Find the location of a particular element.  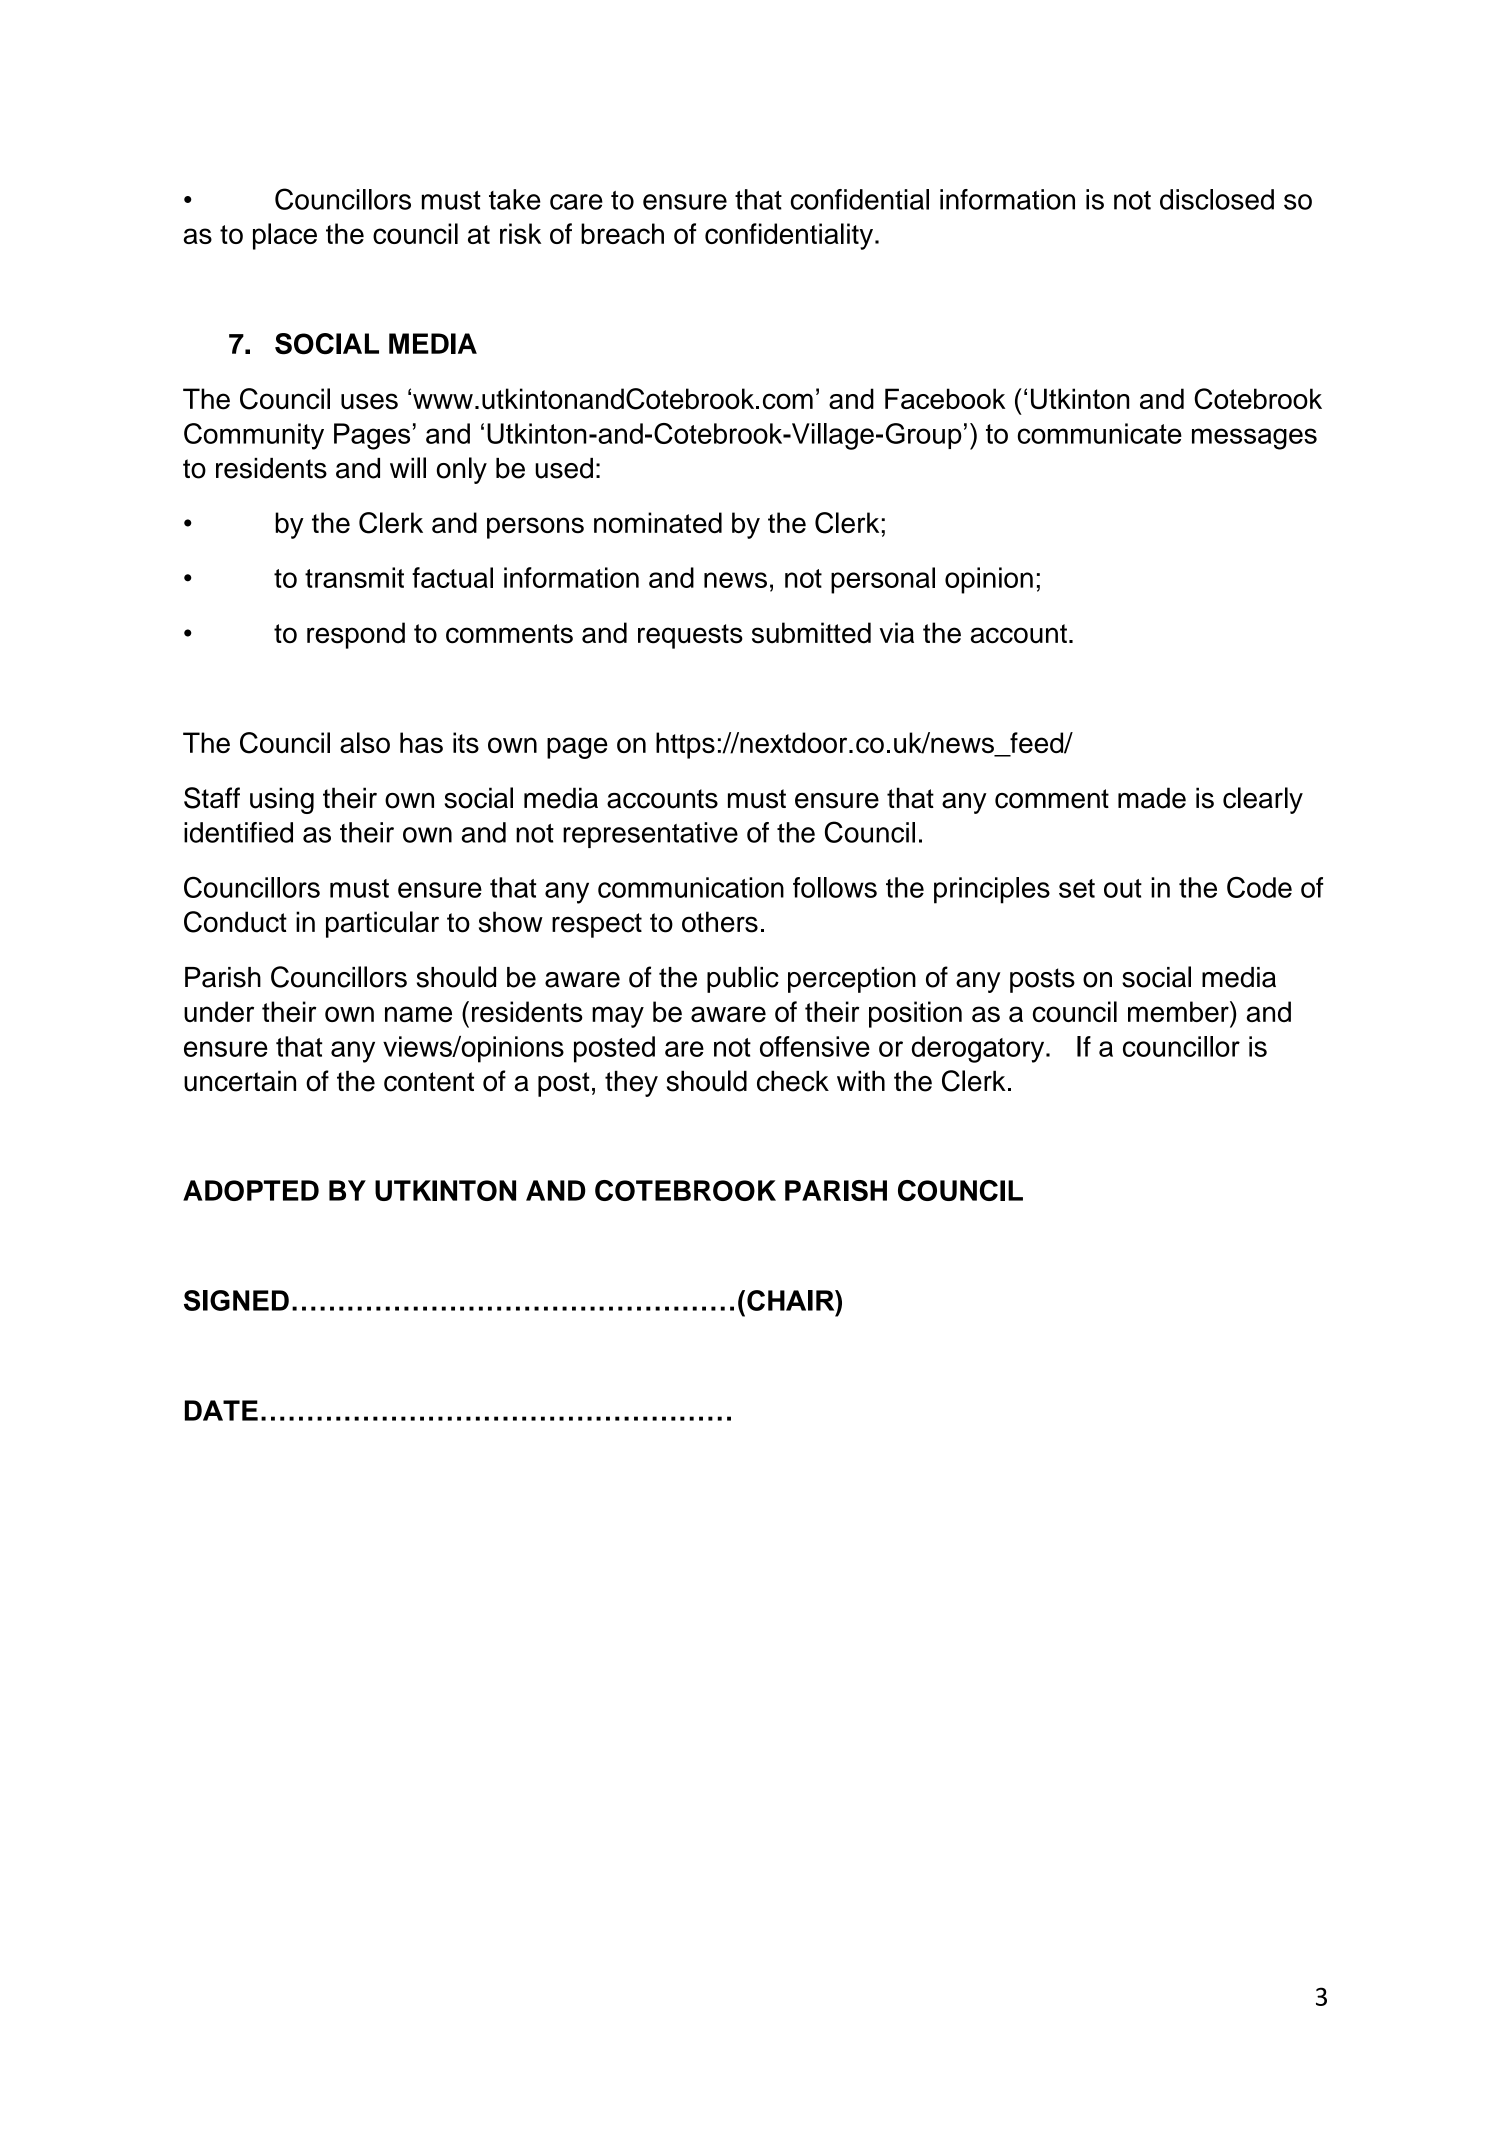

nominated is located at coordinates (658, 522).
